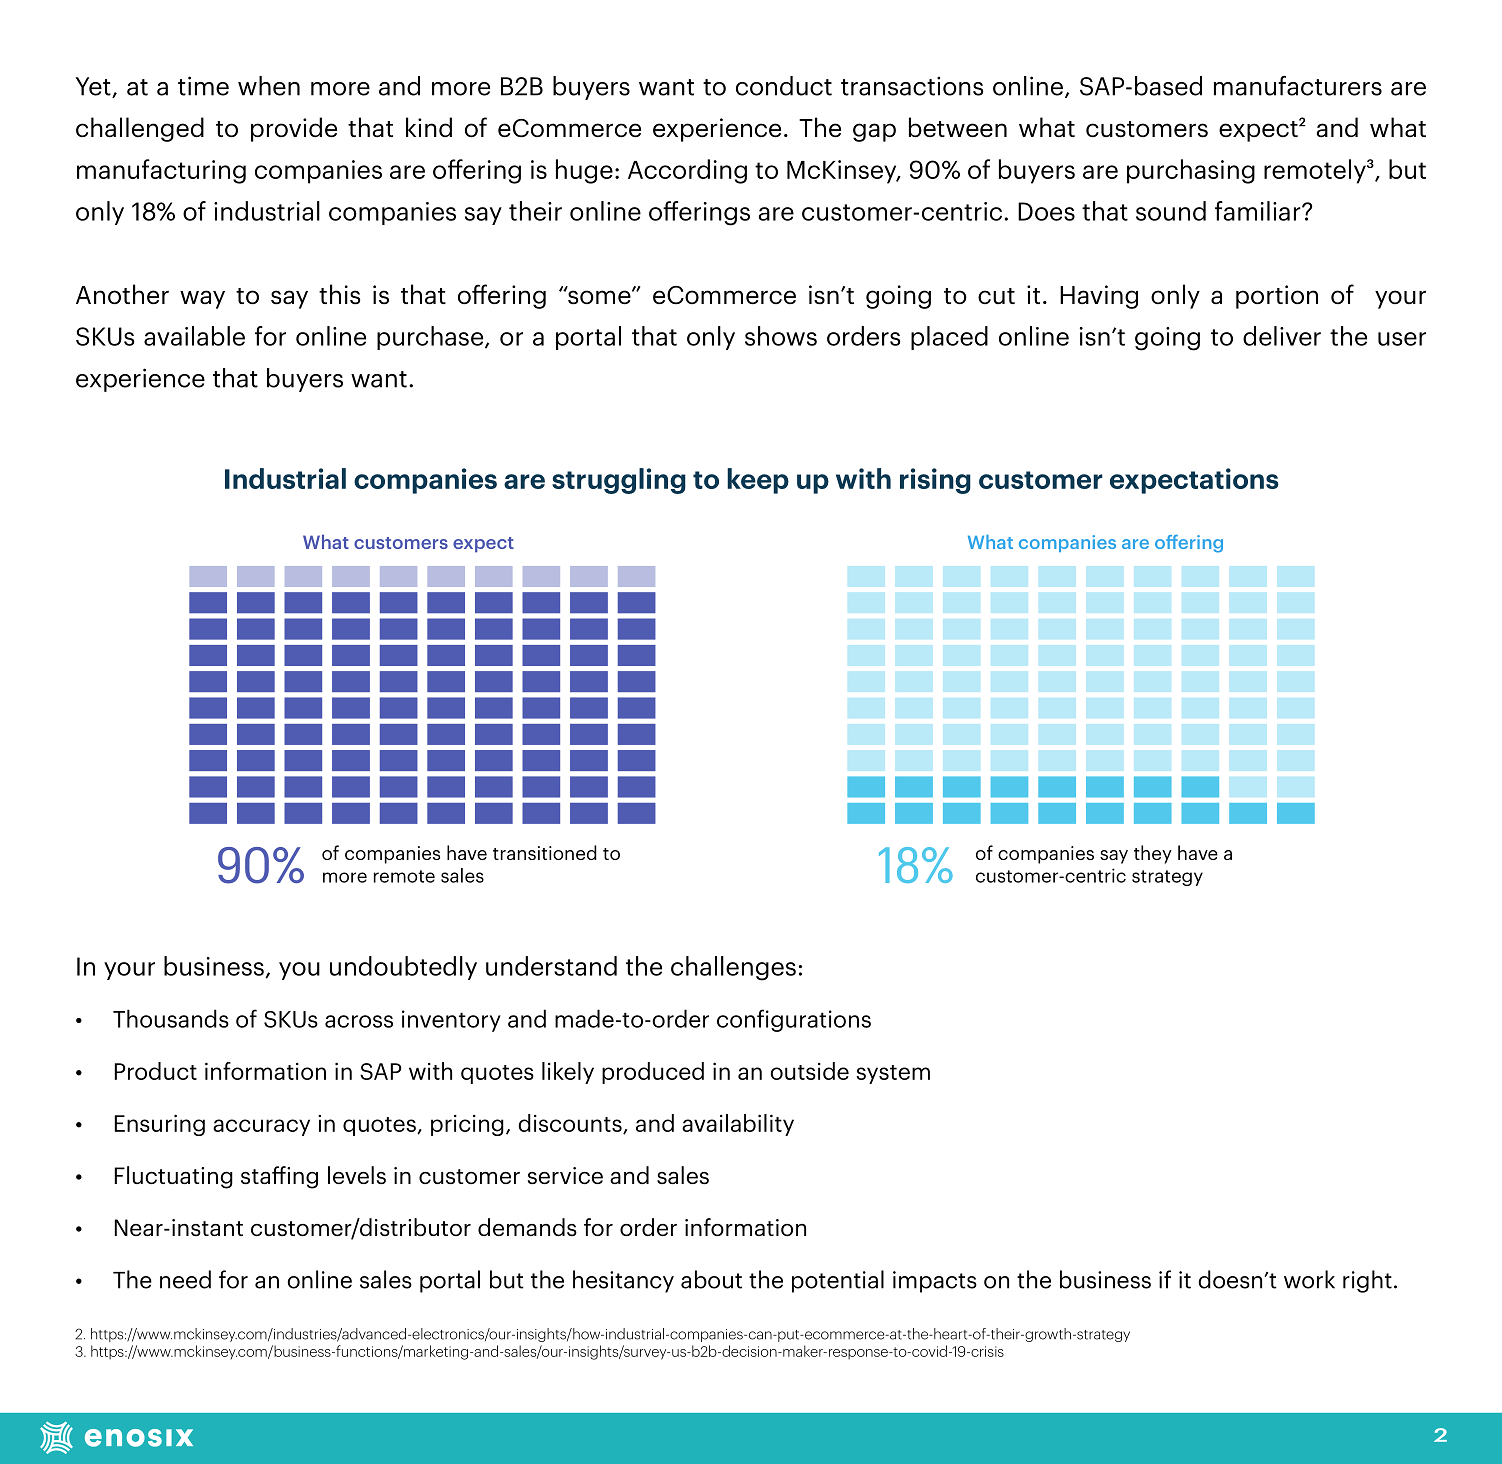 This image has width=1502, height=1464. What do you see at coordinates (893, 1074) in the image?
I see `system` at bounding box center [893, 1074].
